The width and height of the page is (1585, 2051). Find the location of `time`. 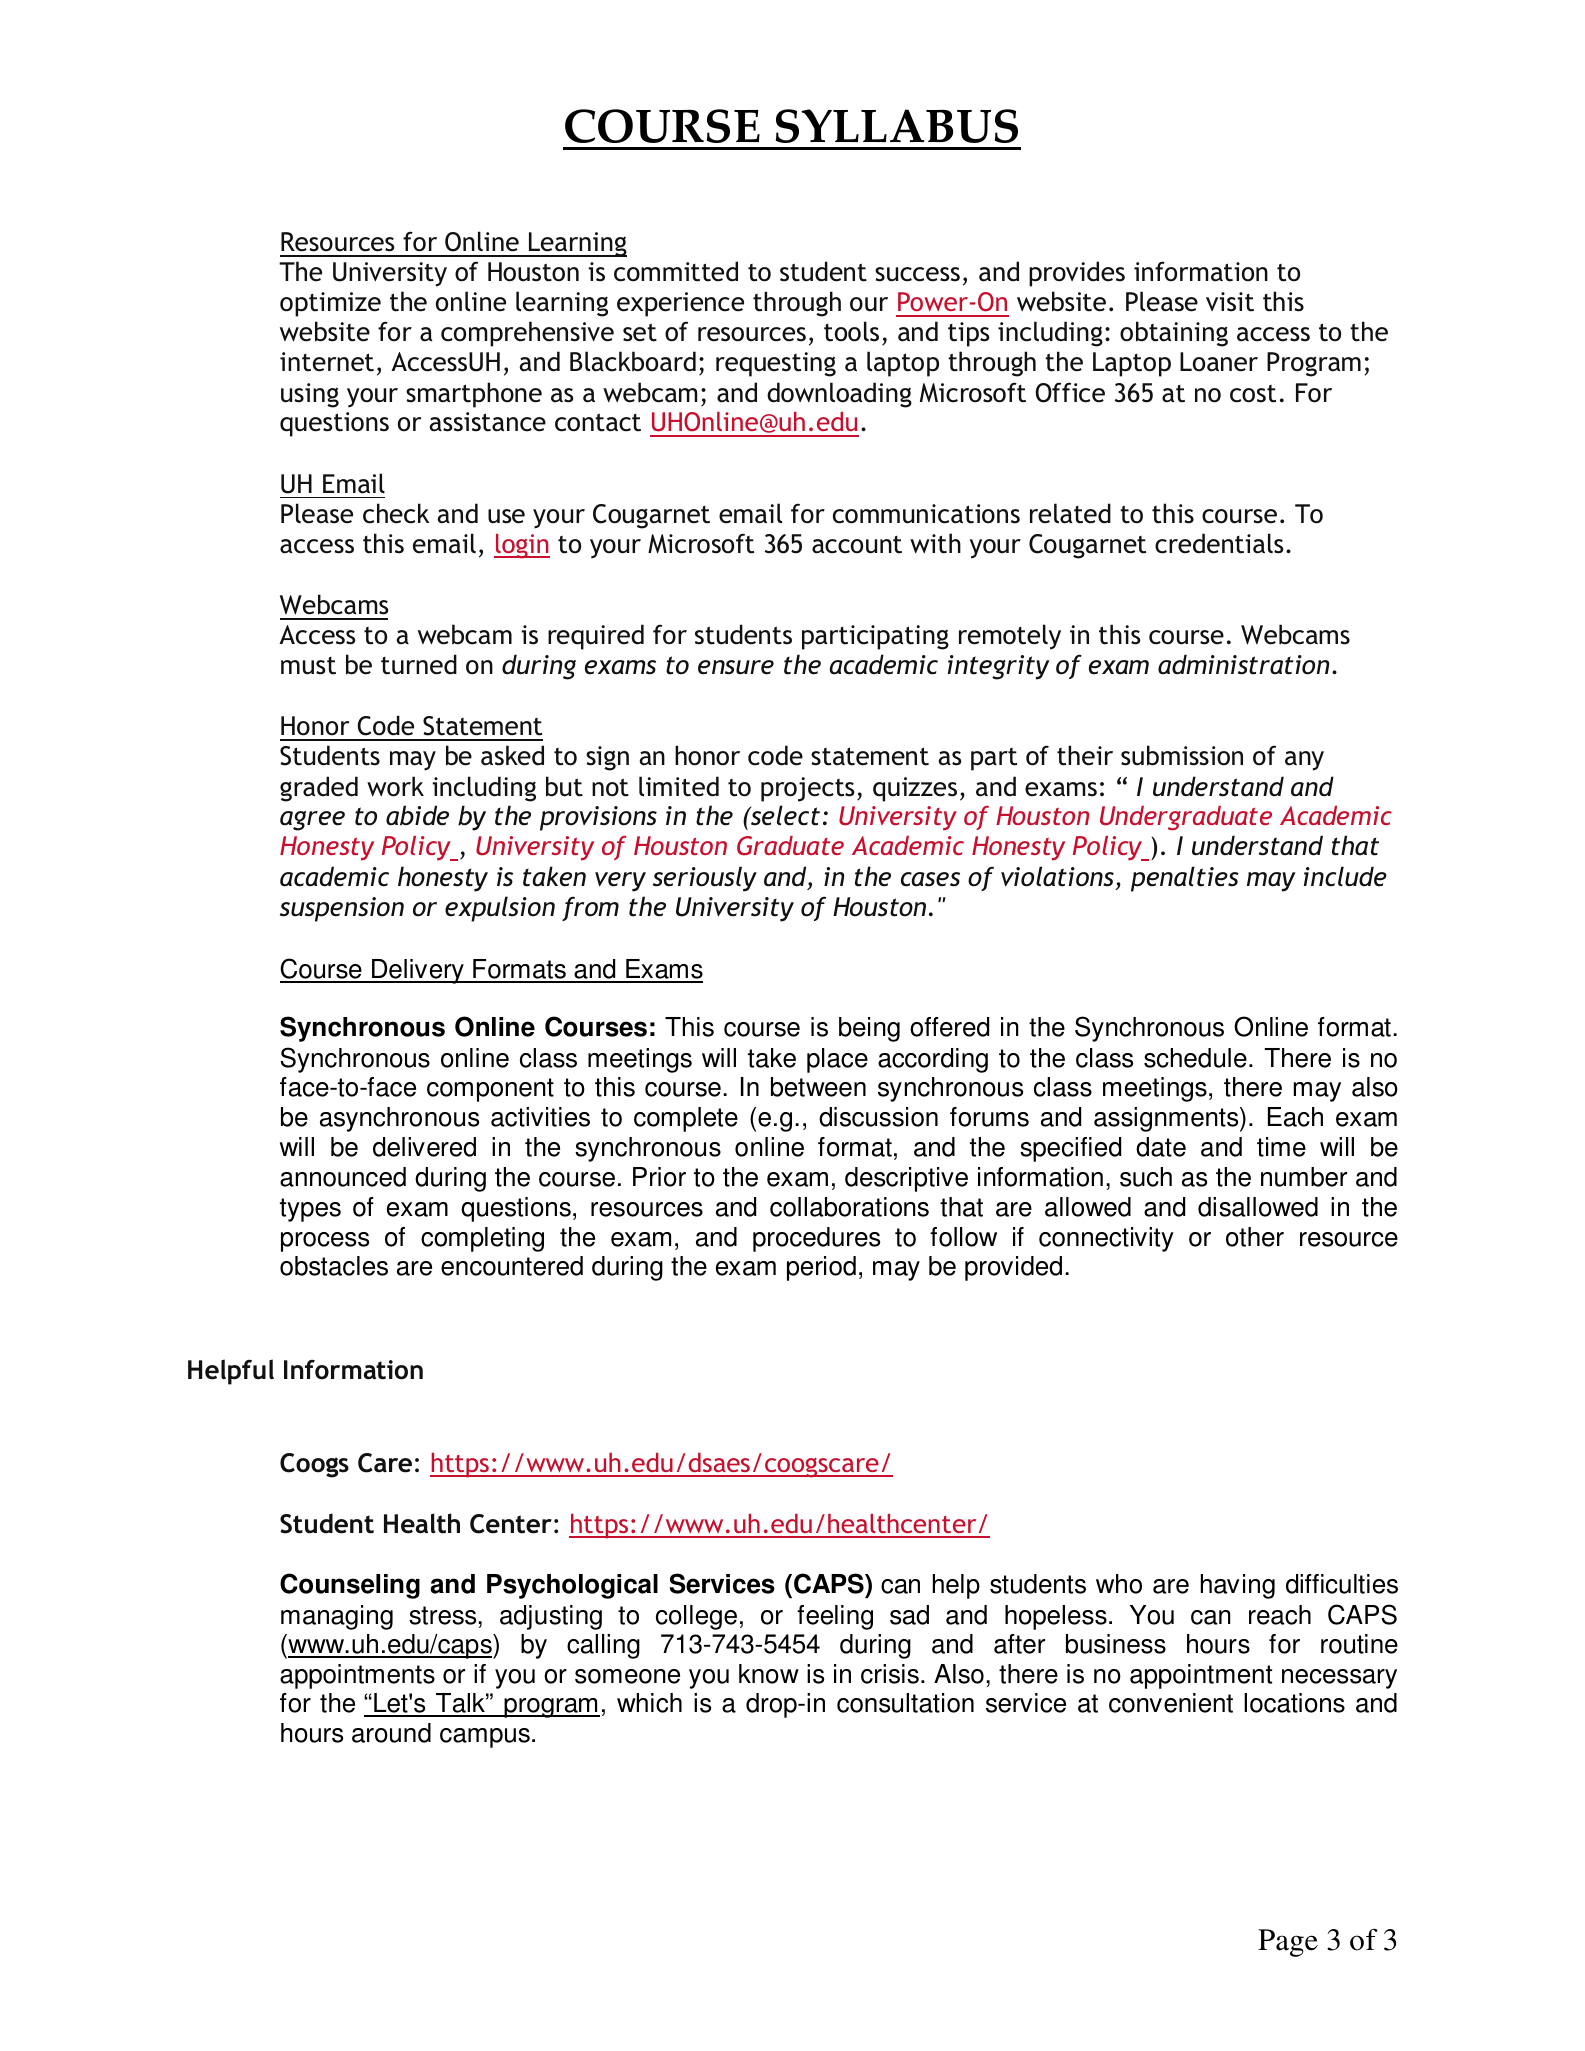

time is located at coordinates (1281, 1147).
